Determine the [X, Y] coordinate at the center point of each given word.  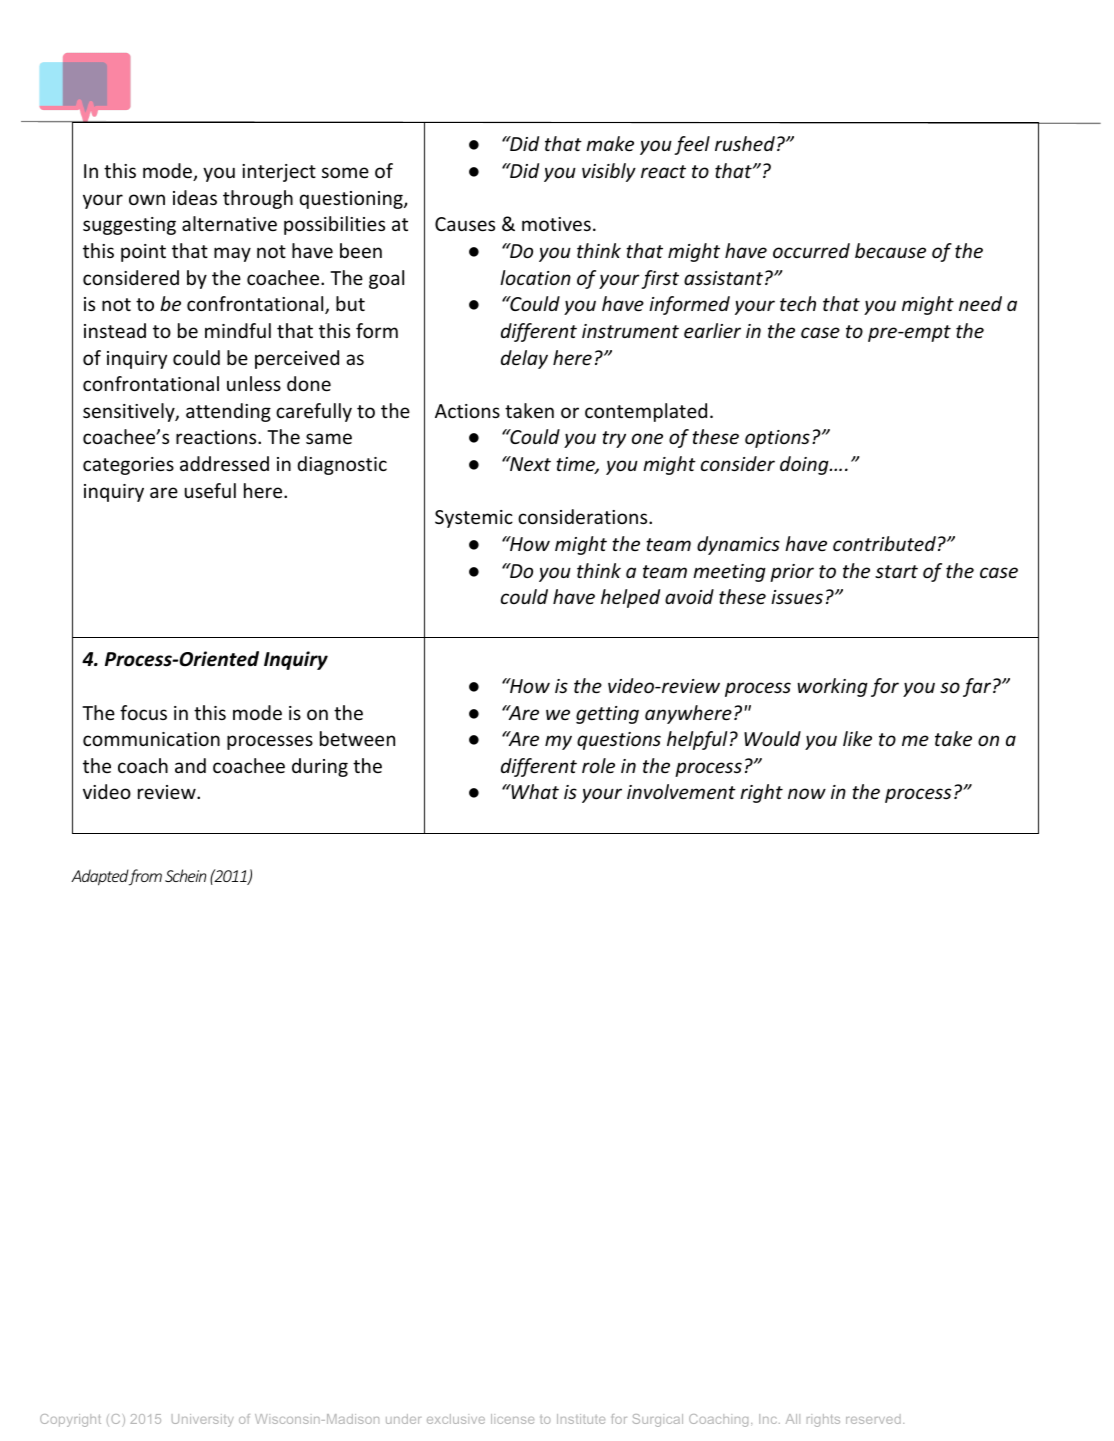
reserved [873, 1419]
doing [805, 465]
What [534, 791]
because [890, 250]
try [614, 439]
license [512, 1419]
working [832, 687]
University [203, 1420]
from [145, 877]
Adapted [100, 877]
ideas [195, 197]
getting [607, 715]
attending [228, 412]
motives [556, 224]
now [807, 793]
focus [143, 712]
